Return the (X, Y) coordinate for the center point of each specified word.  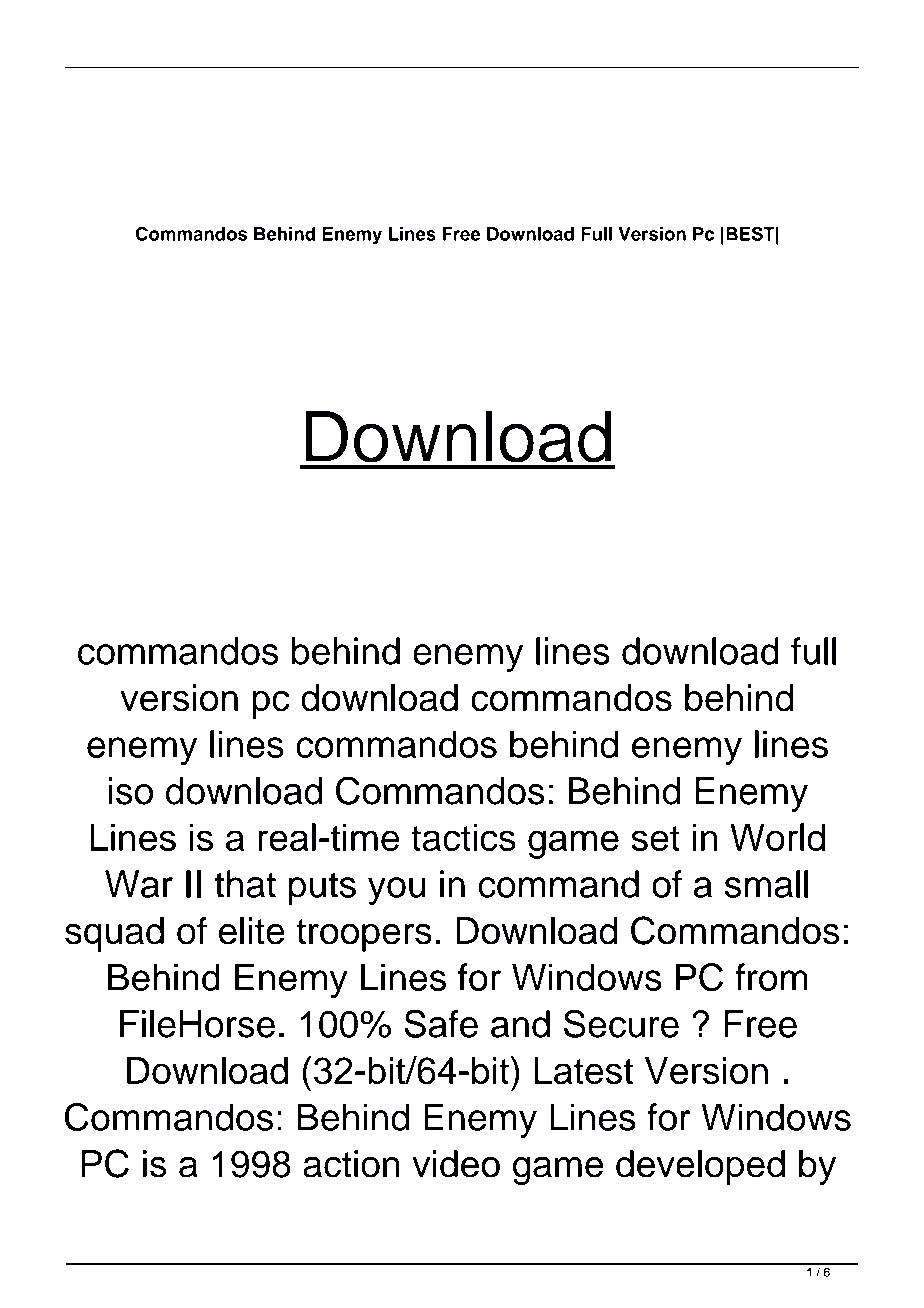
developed (700, 1167)
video (456, 1164)
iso (131, 791)
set (655, 838)
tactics (463, 837)
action (351, 1164)
